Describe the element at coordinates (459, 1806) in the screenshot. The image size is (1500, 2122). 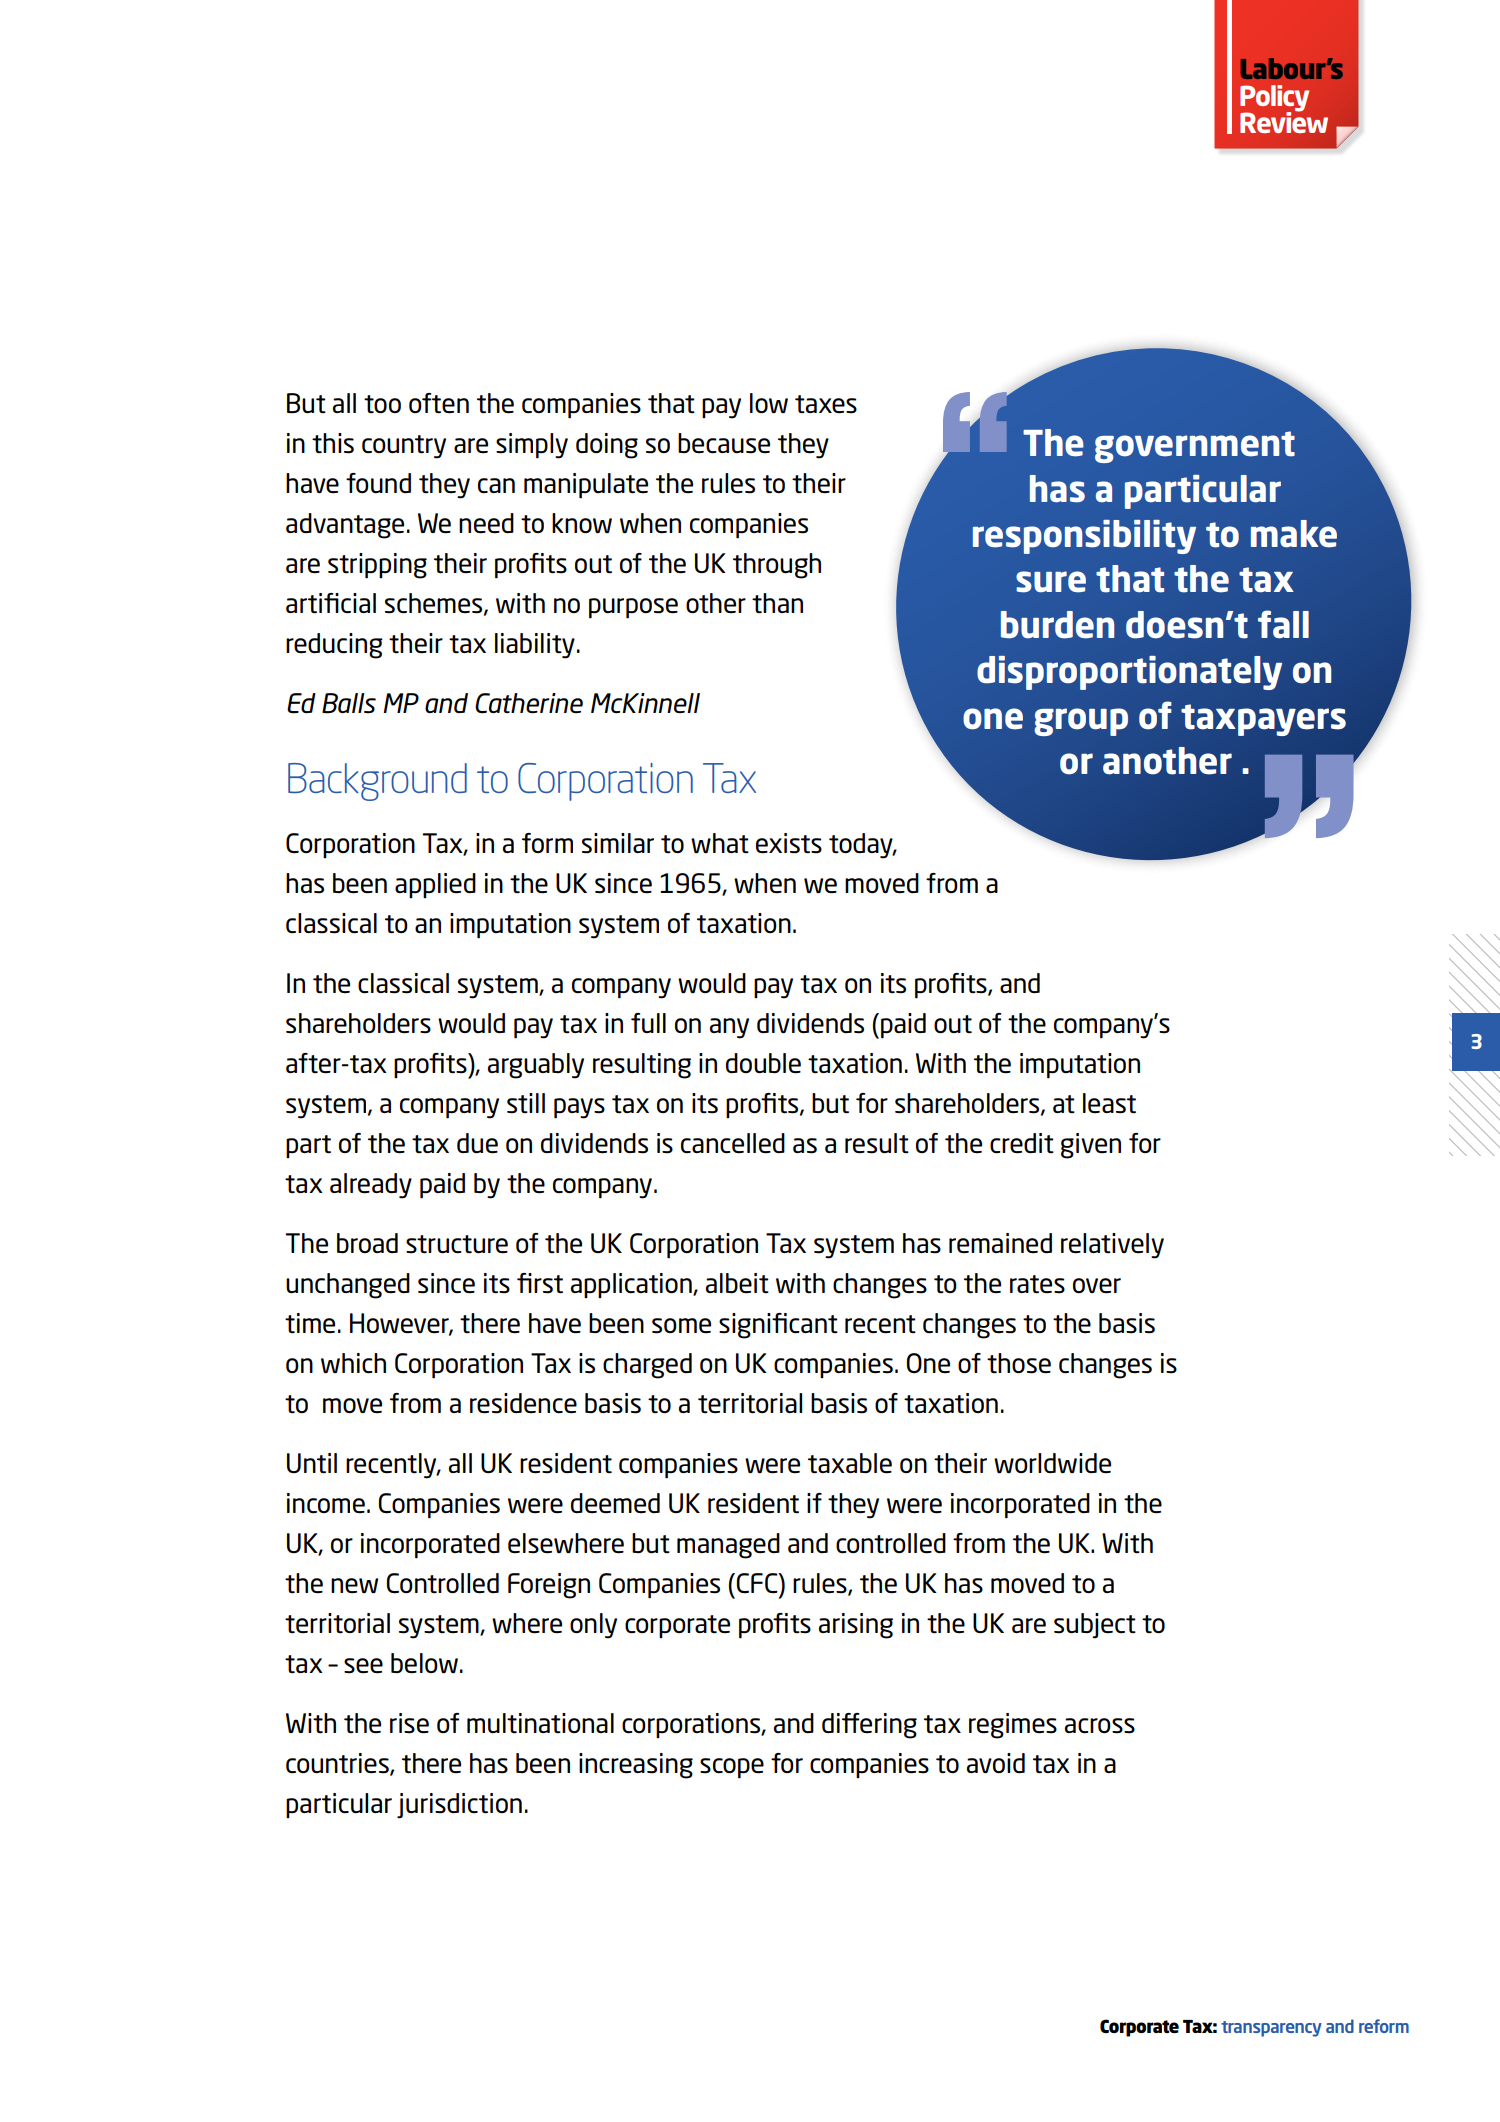
I see `jurisdiction` at that location.
